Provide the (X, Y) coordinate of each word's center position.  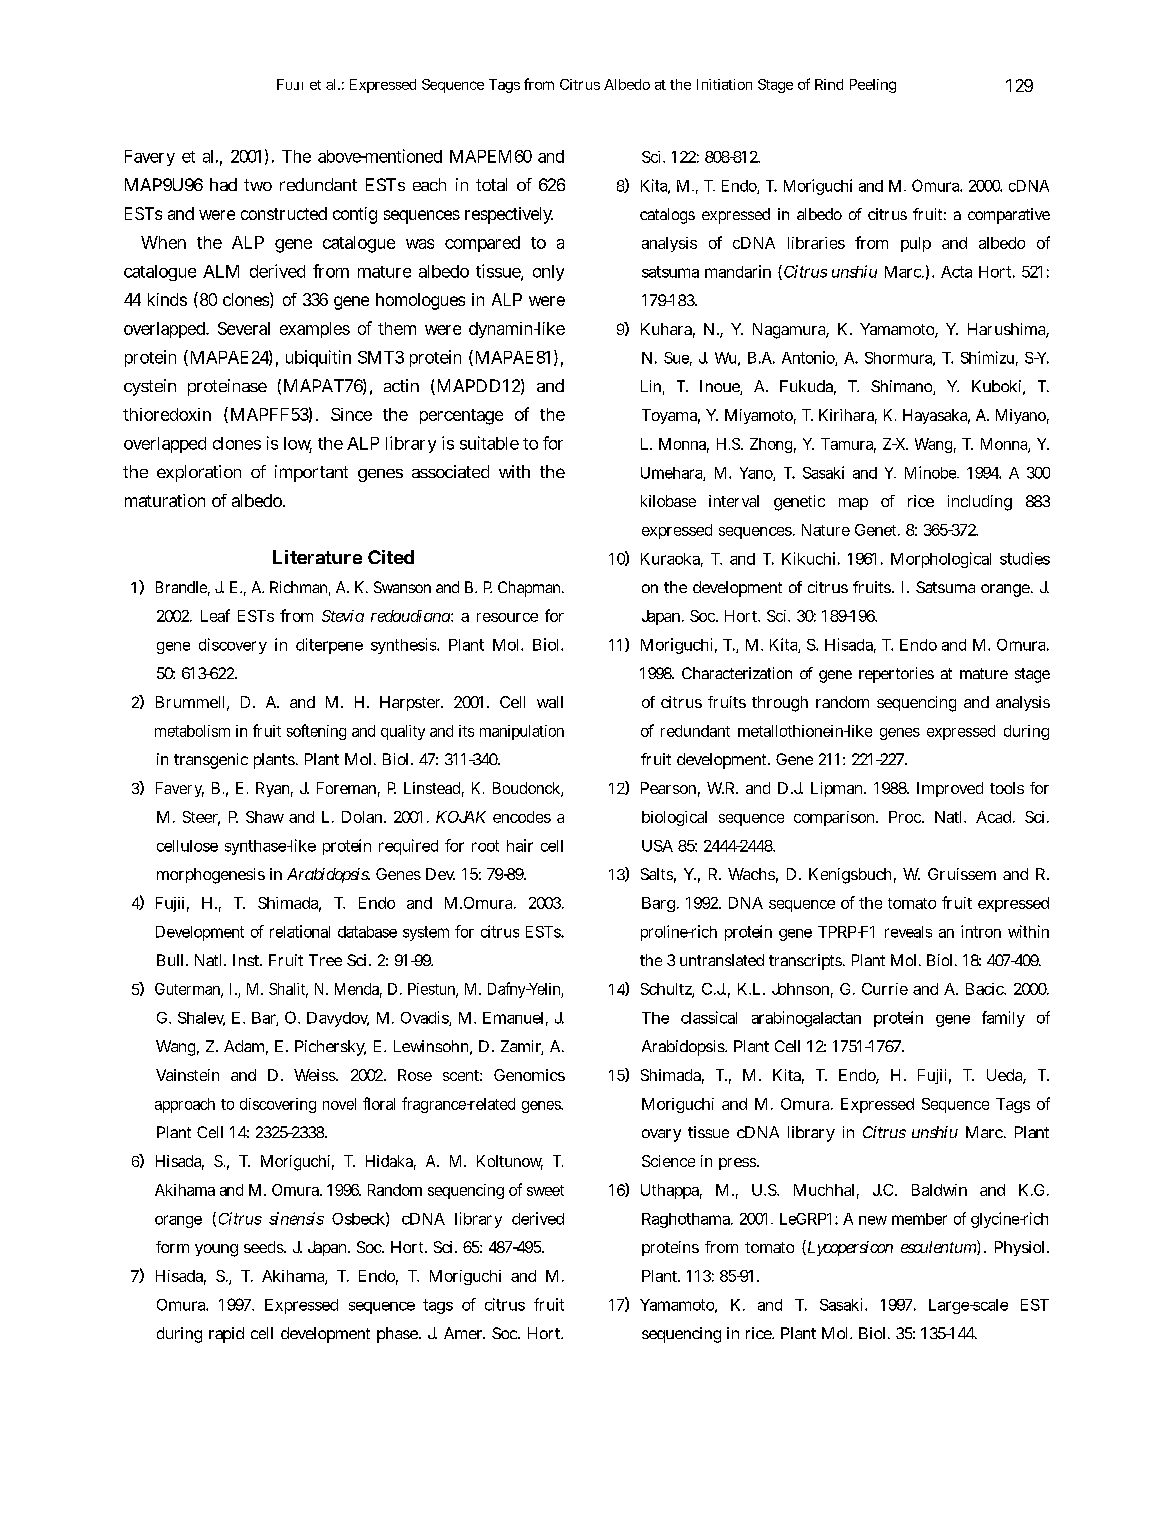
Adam (246, 1047)
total (491, 184)
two (258, 185)
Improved (950, 789)
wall (550, 702)
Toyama (671, 416)
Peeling (873, 86)
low (298, 444)
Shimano (903, 387)
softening (316, 732)
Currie (885, 989)
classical (709, 1017)
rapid (226, 1335)
